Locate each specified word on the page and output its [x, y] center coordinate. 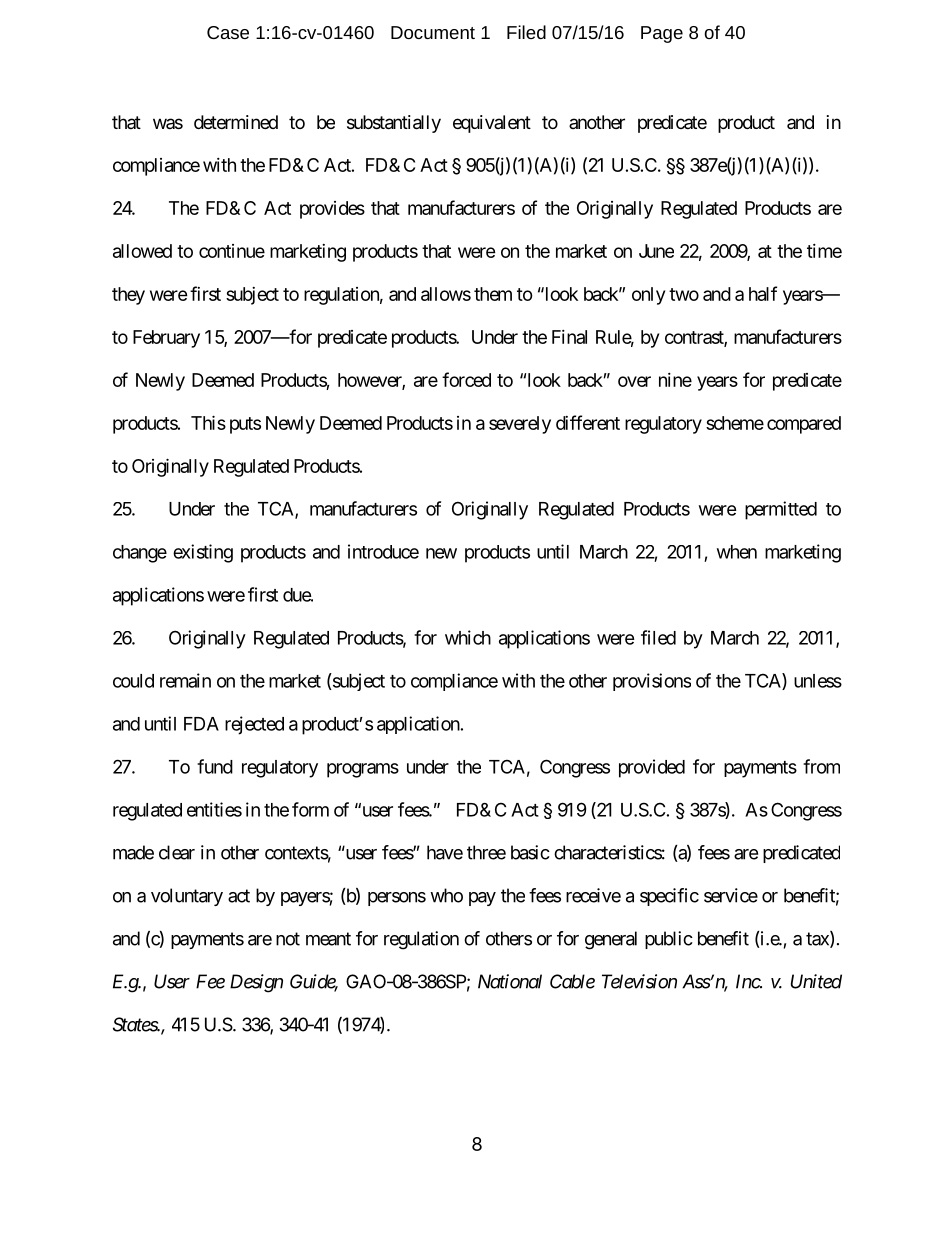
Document [433, 32]
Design [256, 983]
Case [228, 32]
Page [662, 34]
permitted [781, 510]
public [669, 940]
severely [520, 425]
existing [203, 553]
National [510, 981]
